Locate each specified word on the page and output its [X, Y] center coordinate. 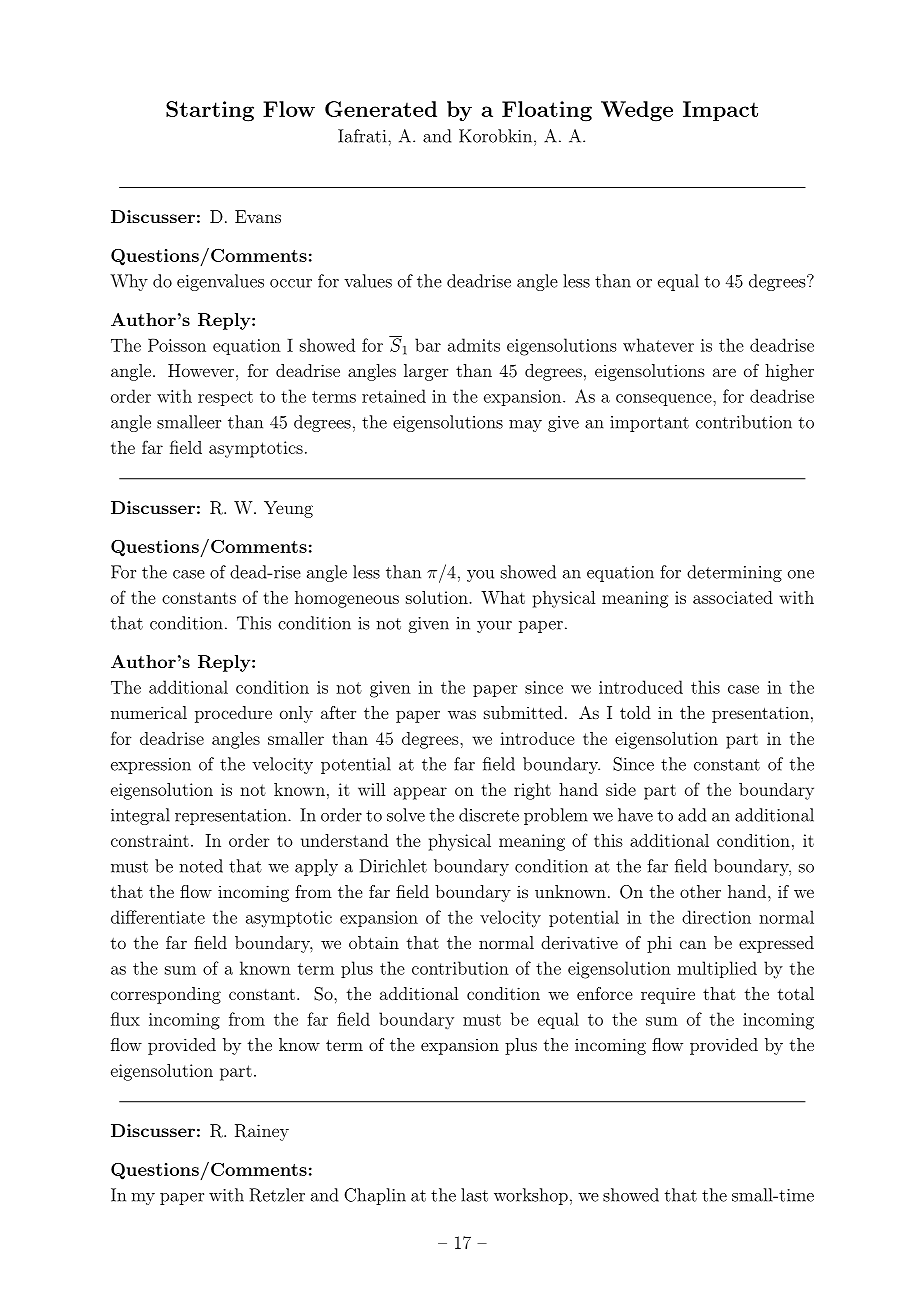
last [474, 1195]
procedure [233, 714]
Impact [720, 111]
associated [733, 597]
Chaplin [375, 1196]
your [494, 627]
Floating [547, 111]
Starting [210, 111]
